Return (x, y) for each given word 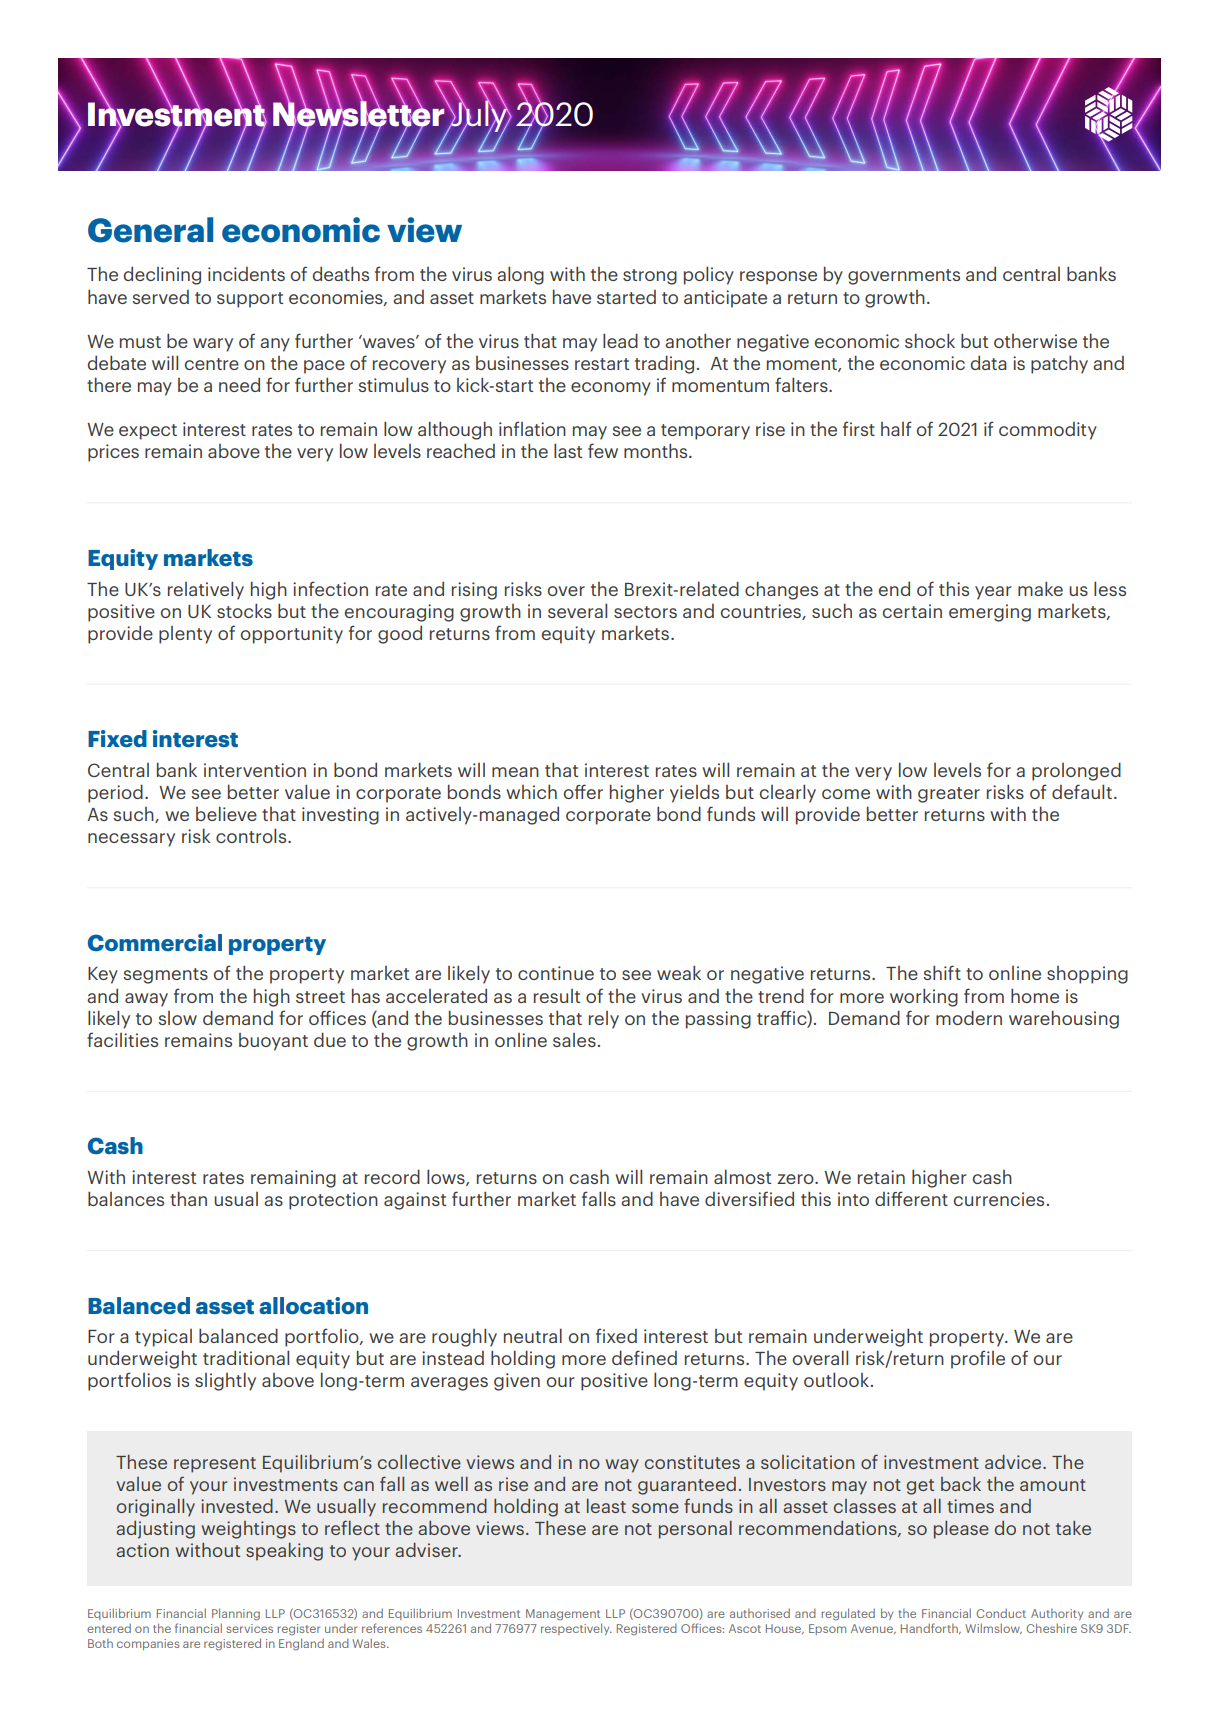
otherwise (1035, 341)
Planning (236, 1614)
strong (650, 277)
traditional (246, 1357)
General (150, 230)
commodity (1048, 431)
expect (148, 432)
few (603, 450)
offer (583, 791)
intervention (255, 770)
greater (949, 795)
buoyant (273, 1042)
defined (644, 1357)
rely (604, 1020)
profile (978, 1359)
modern (969, 1017)
